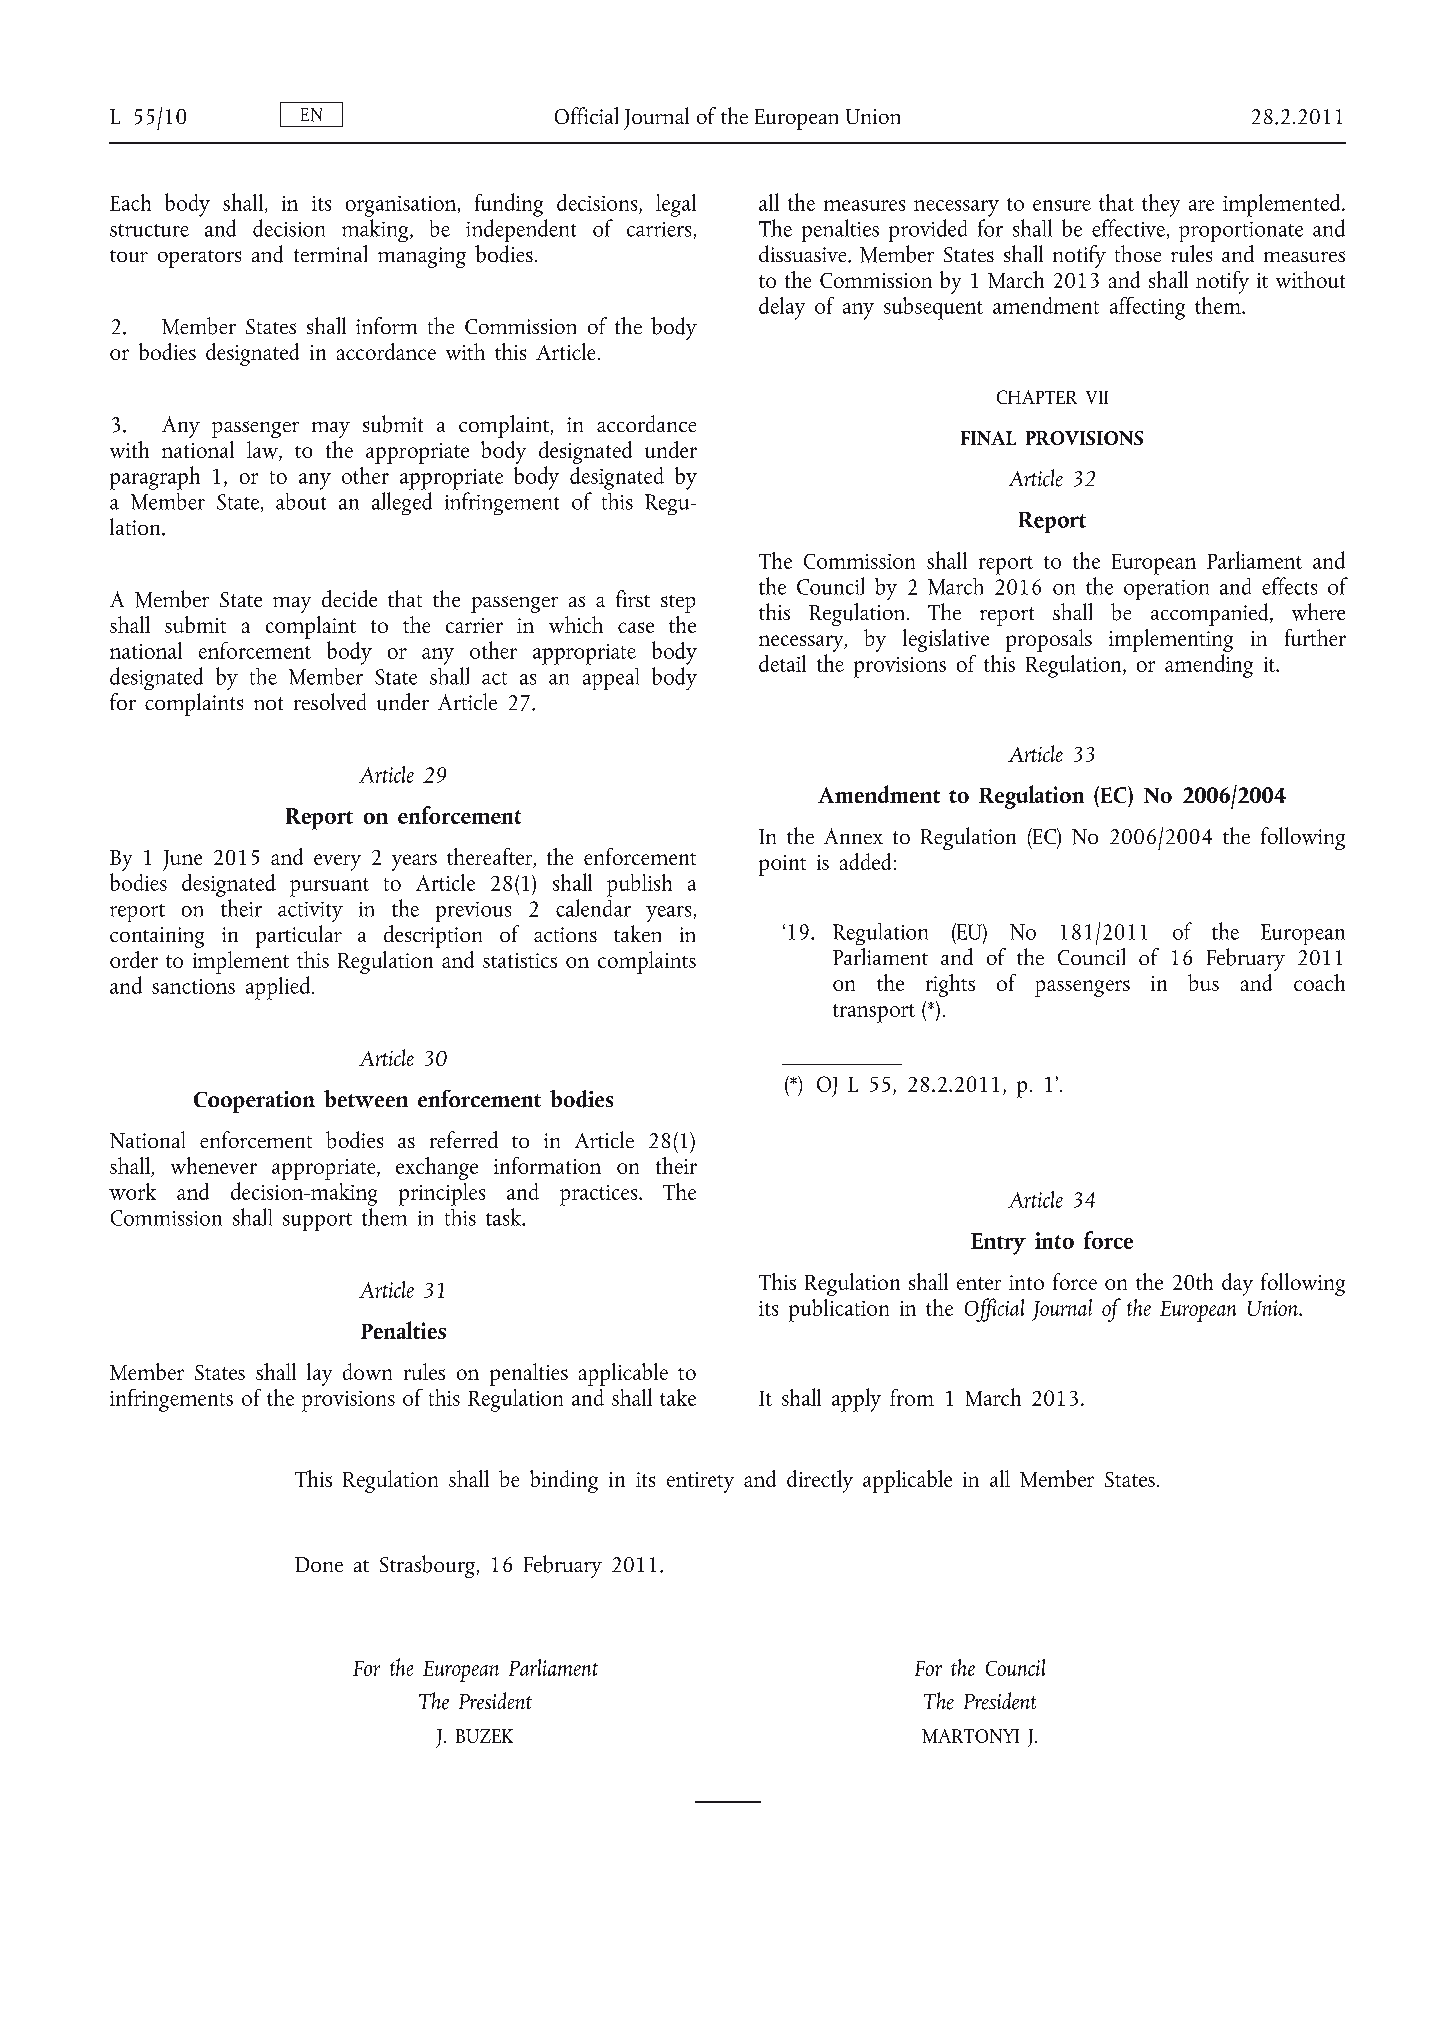  Describe the element at coordinates (330, 701) in the document. I see `resolved` at that location.
